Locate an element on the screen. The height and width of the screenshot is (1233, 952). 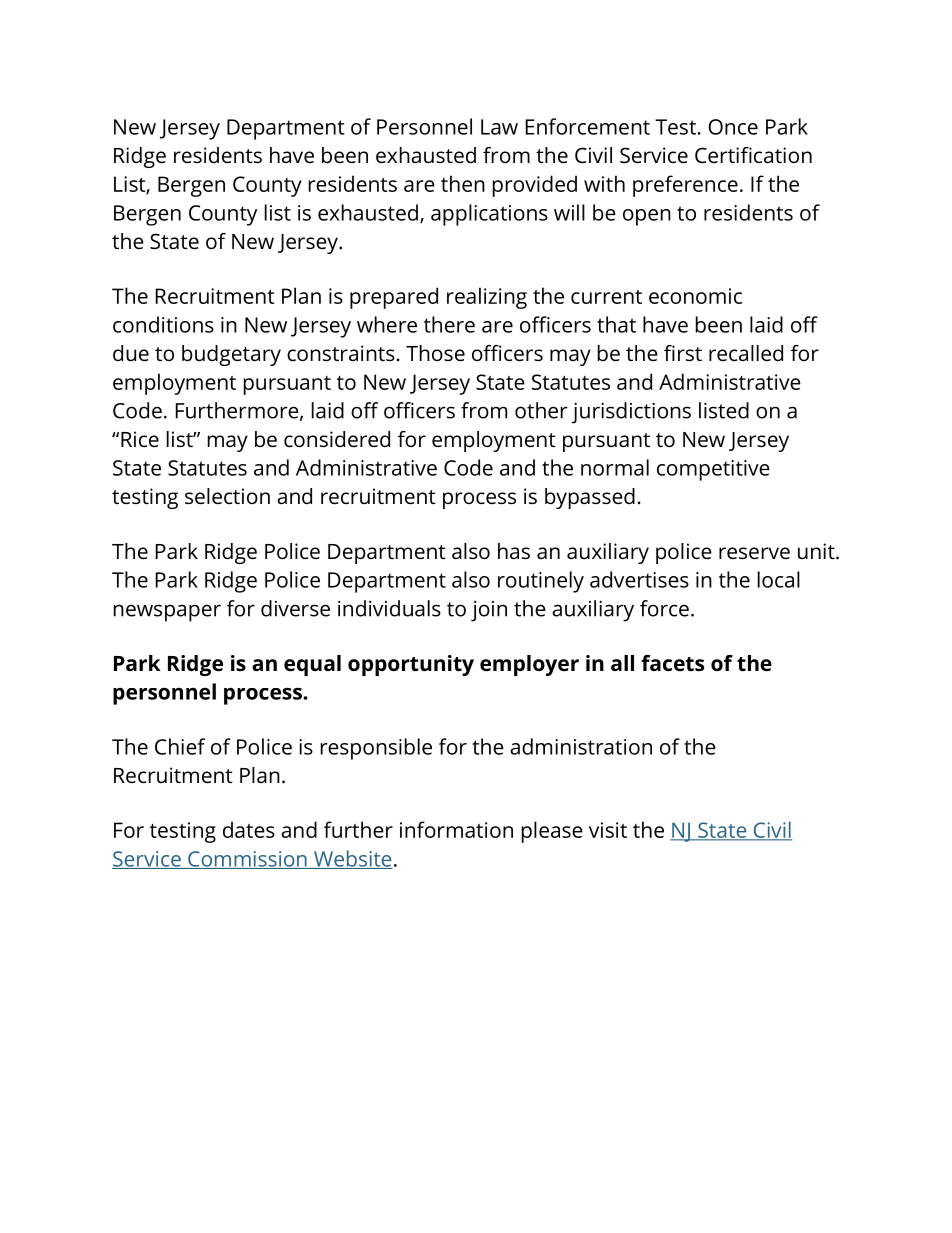
Law is located at coordinates (499, 127).
